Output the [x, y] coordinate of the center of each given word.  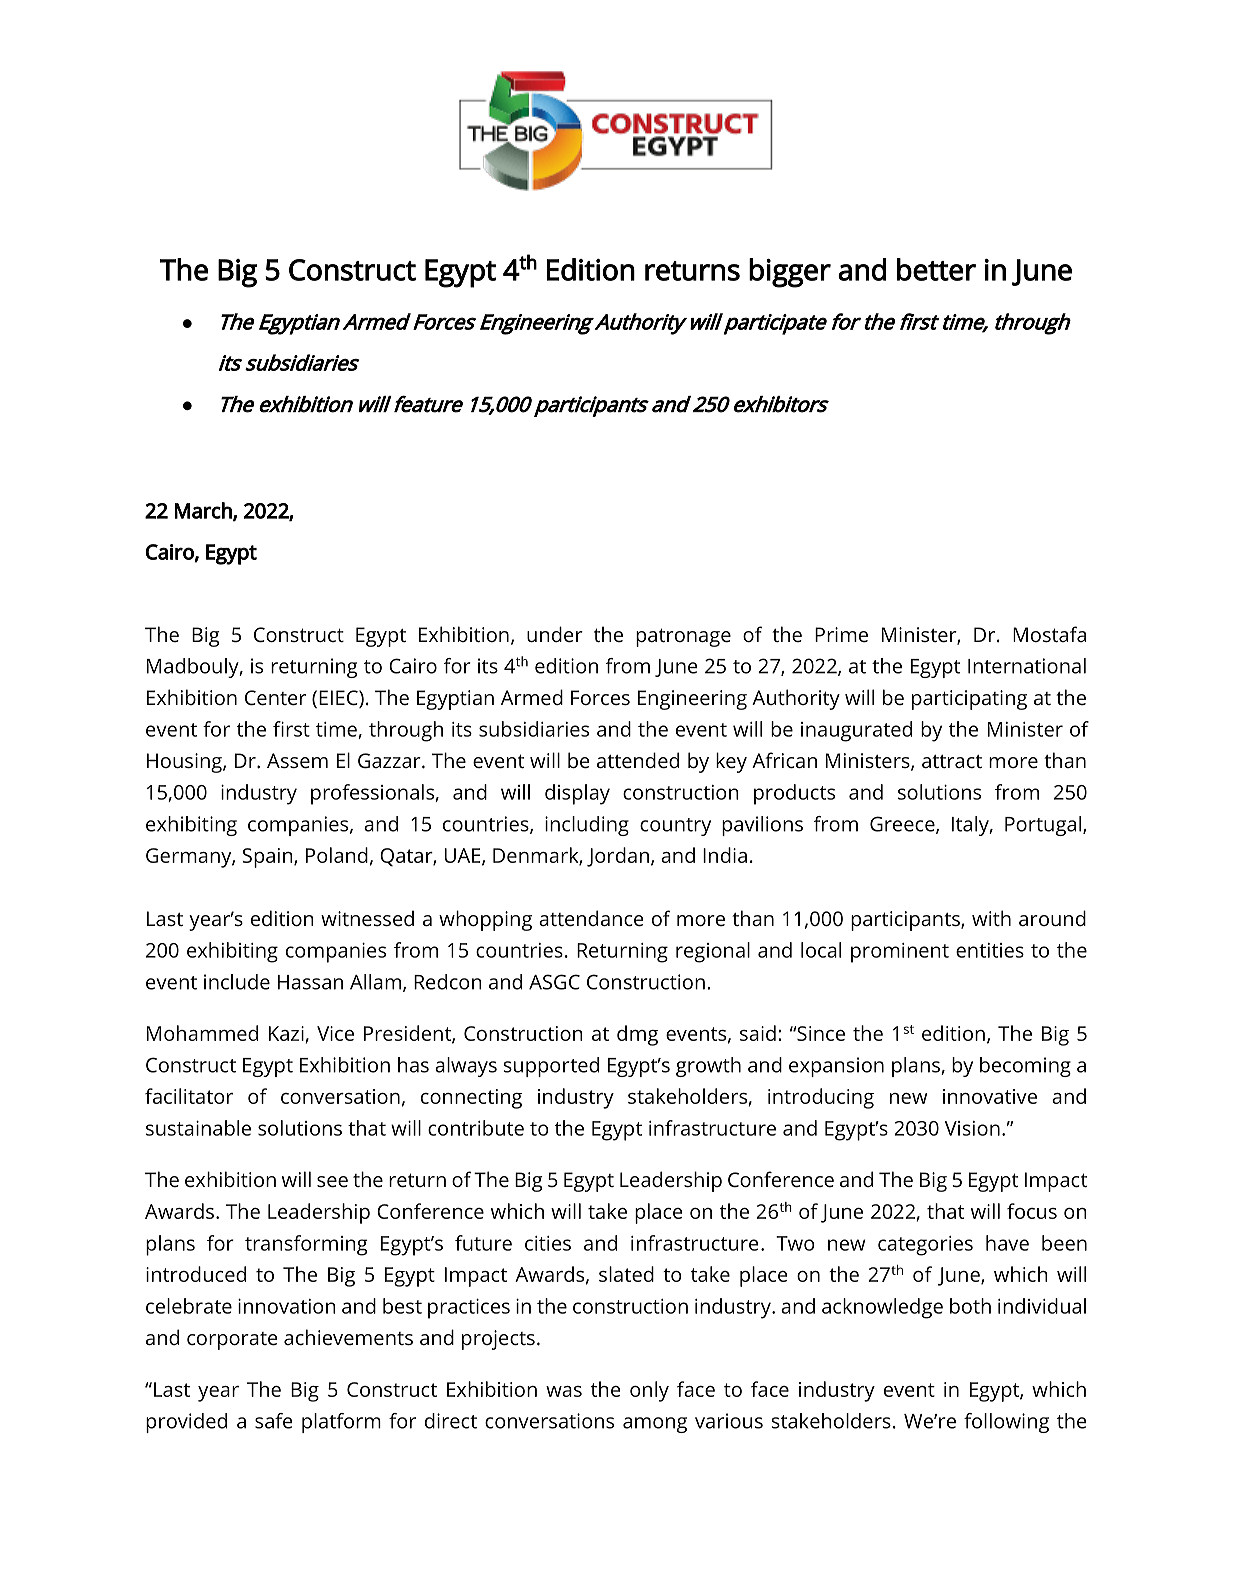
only [649, 1391]
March [204, 511]
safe [274, 1421]
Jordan [618, 857]
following [1006, 1423]
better [936, 269]
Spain [268, 858]
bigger [790, 273]
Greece [903, 825]
